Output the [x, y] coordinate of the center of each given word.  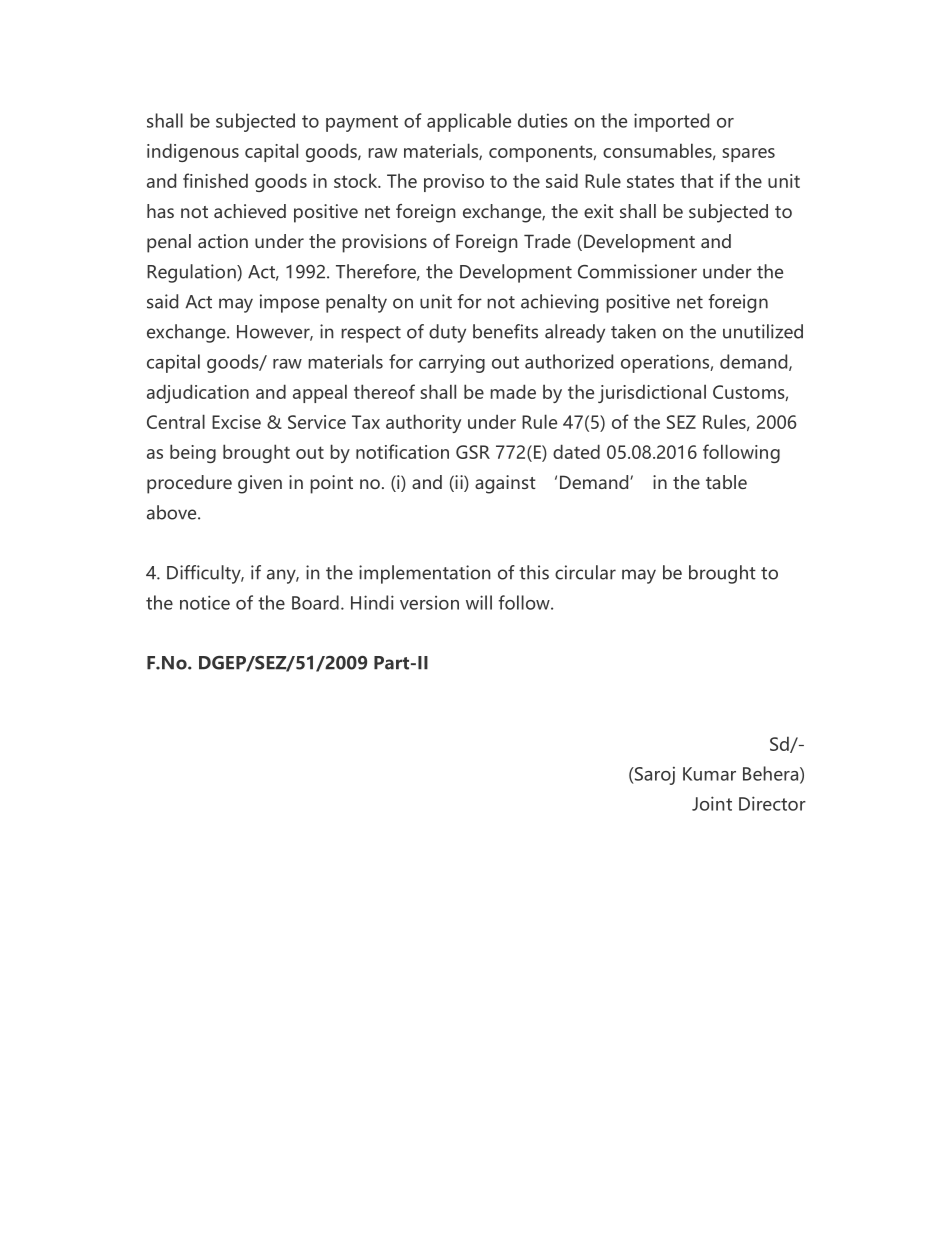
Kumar [709, 774]
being [193, 453]
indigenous [193, 152]
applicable [469, 122]
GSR [473, 452]
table [726, 482]
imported [671, 122]
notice [205, 602]
